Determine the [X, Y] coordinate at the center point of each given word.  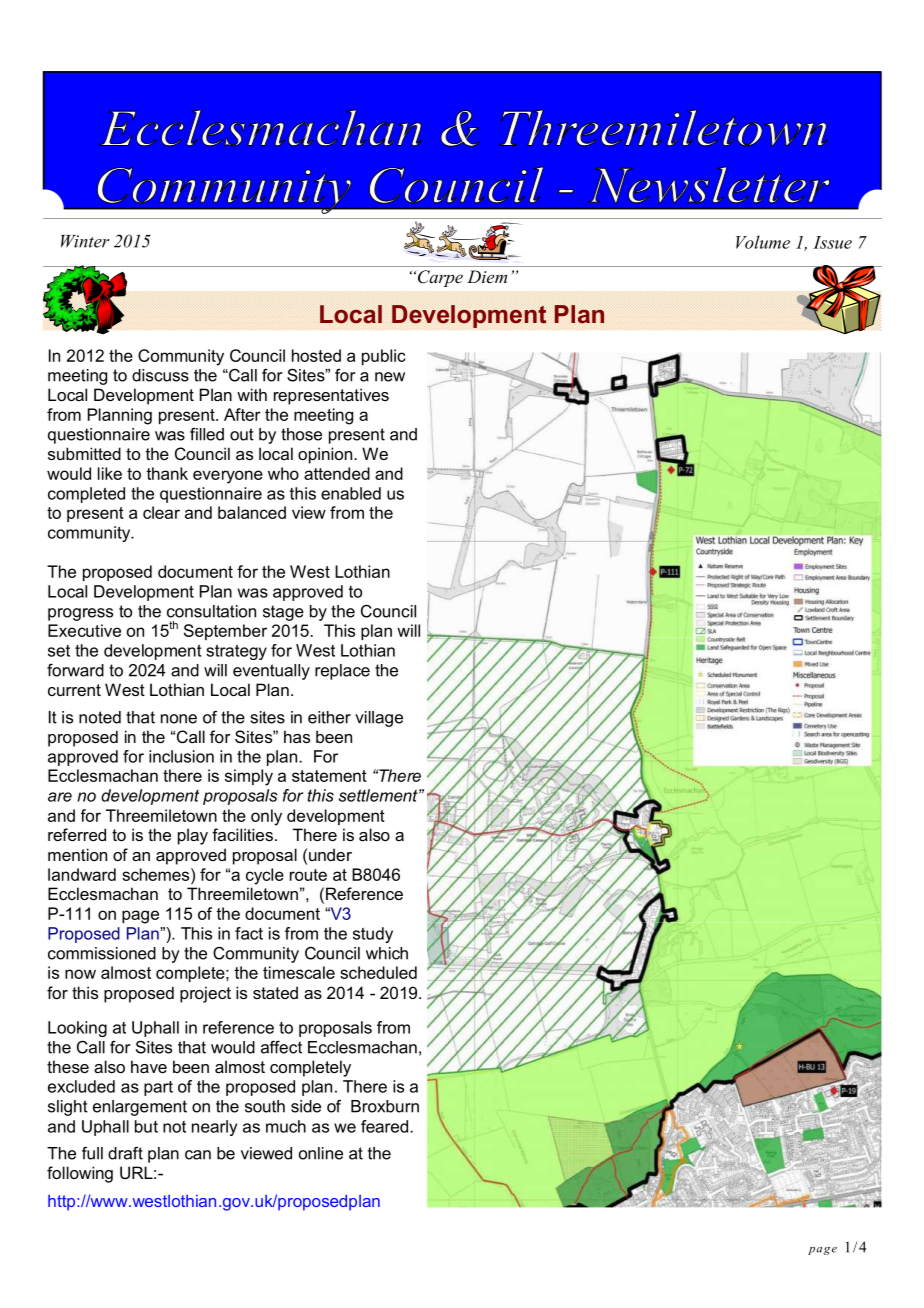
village [379, 719]
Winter [85, 241]
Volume [763, 242]
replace [342, 672]
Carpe [439, 278]
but [146, 1126]
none [179, 719]
